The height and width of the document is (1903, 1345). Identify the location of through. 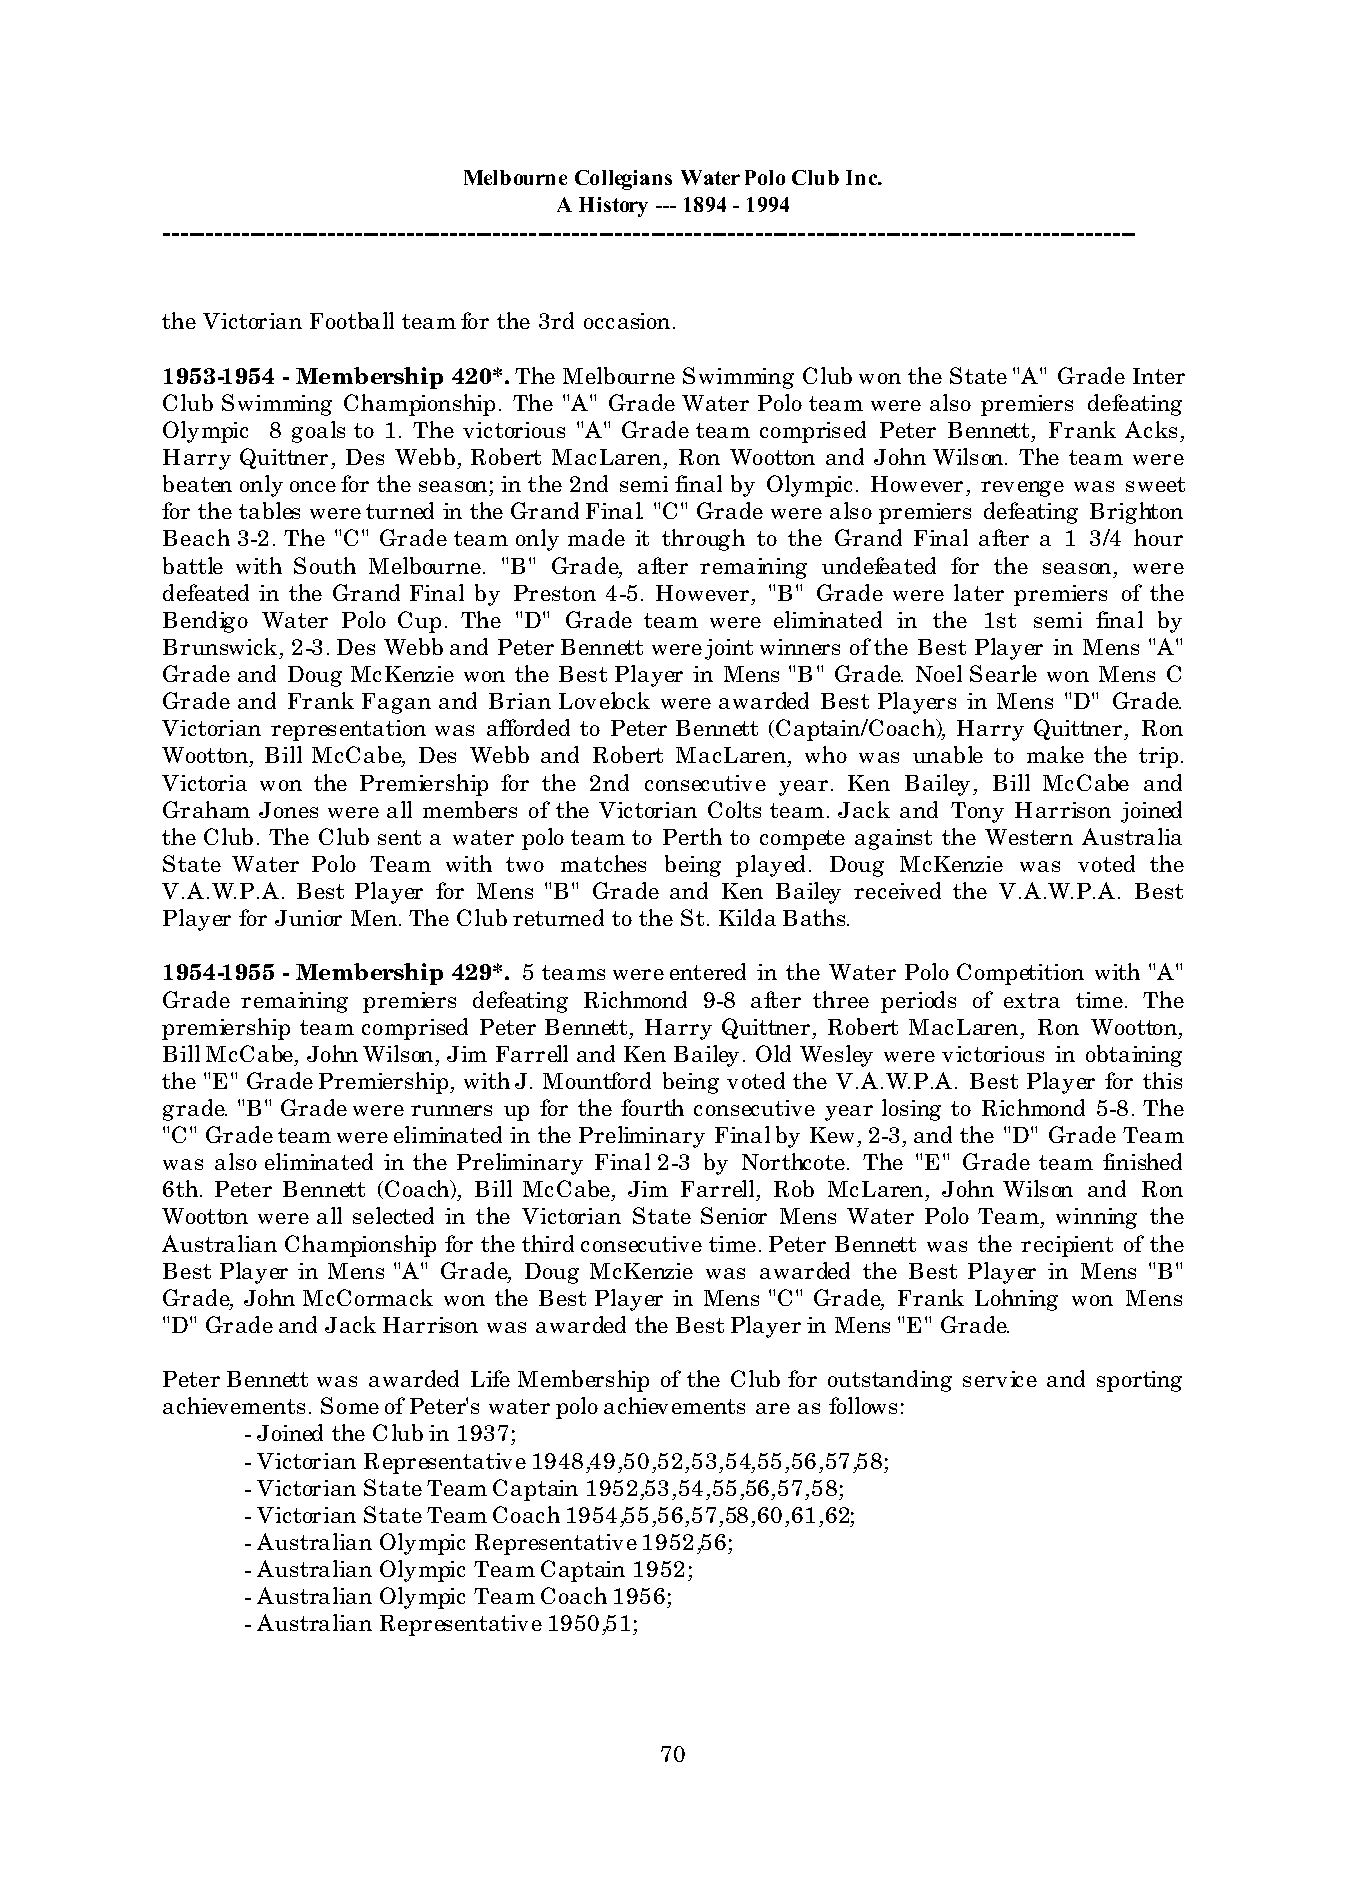
(703, 540).
